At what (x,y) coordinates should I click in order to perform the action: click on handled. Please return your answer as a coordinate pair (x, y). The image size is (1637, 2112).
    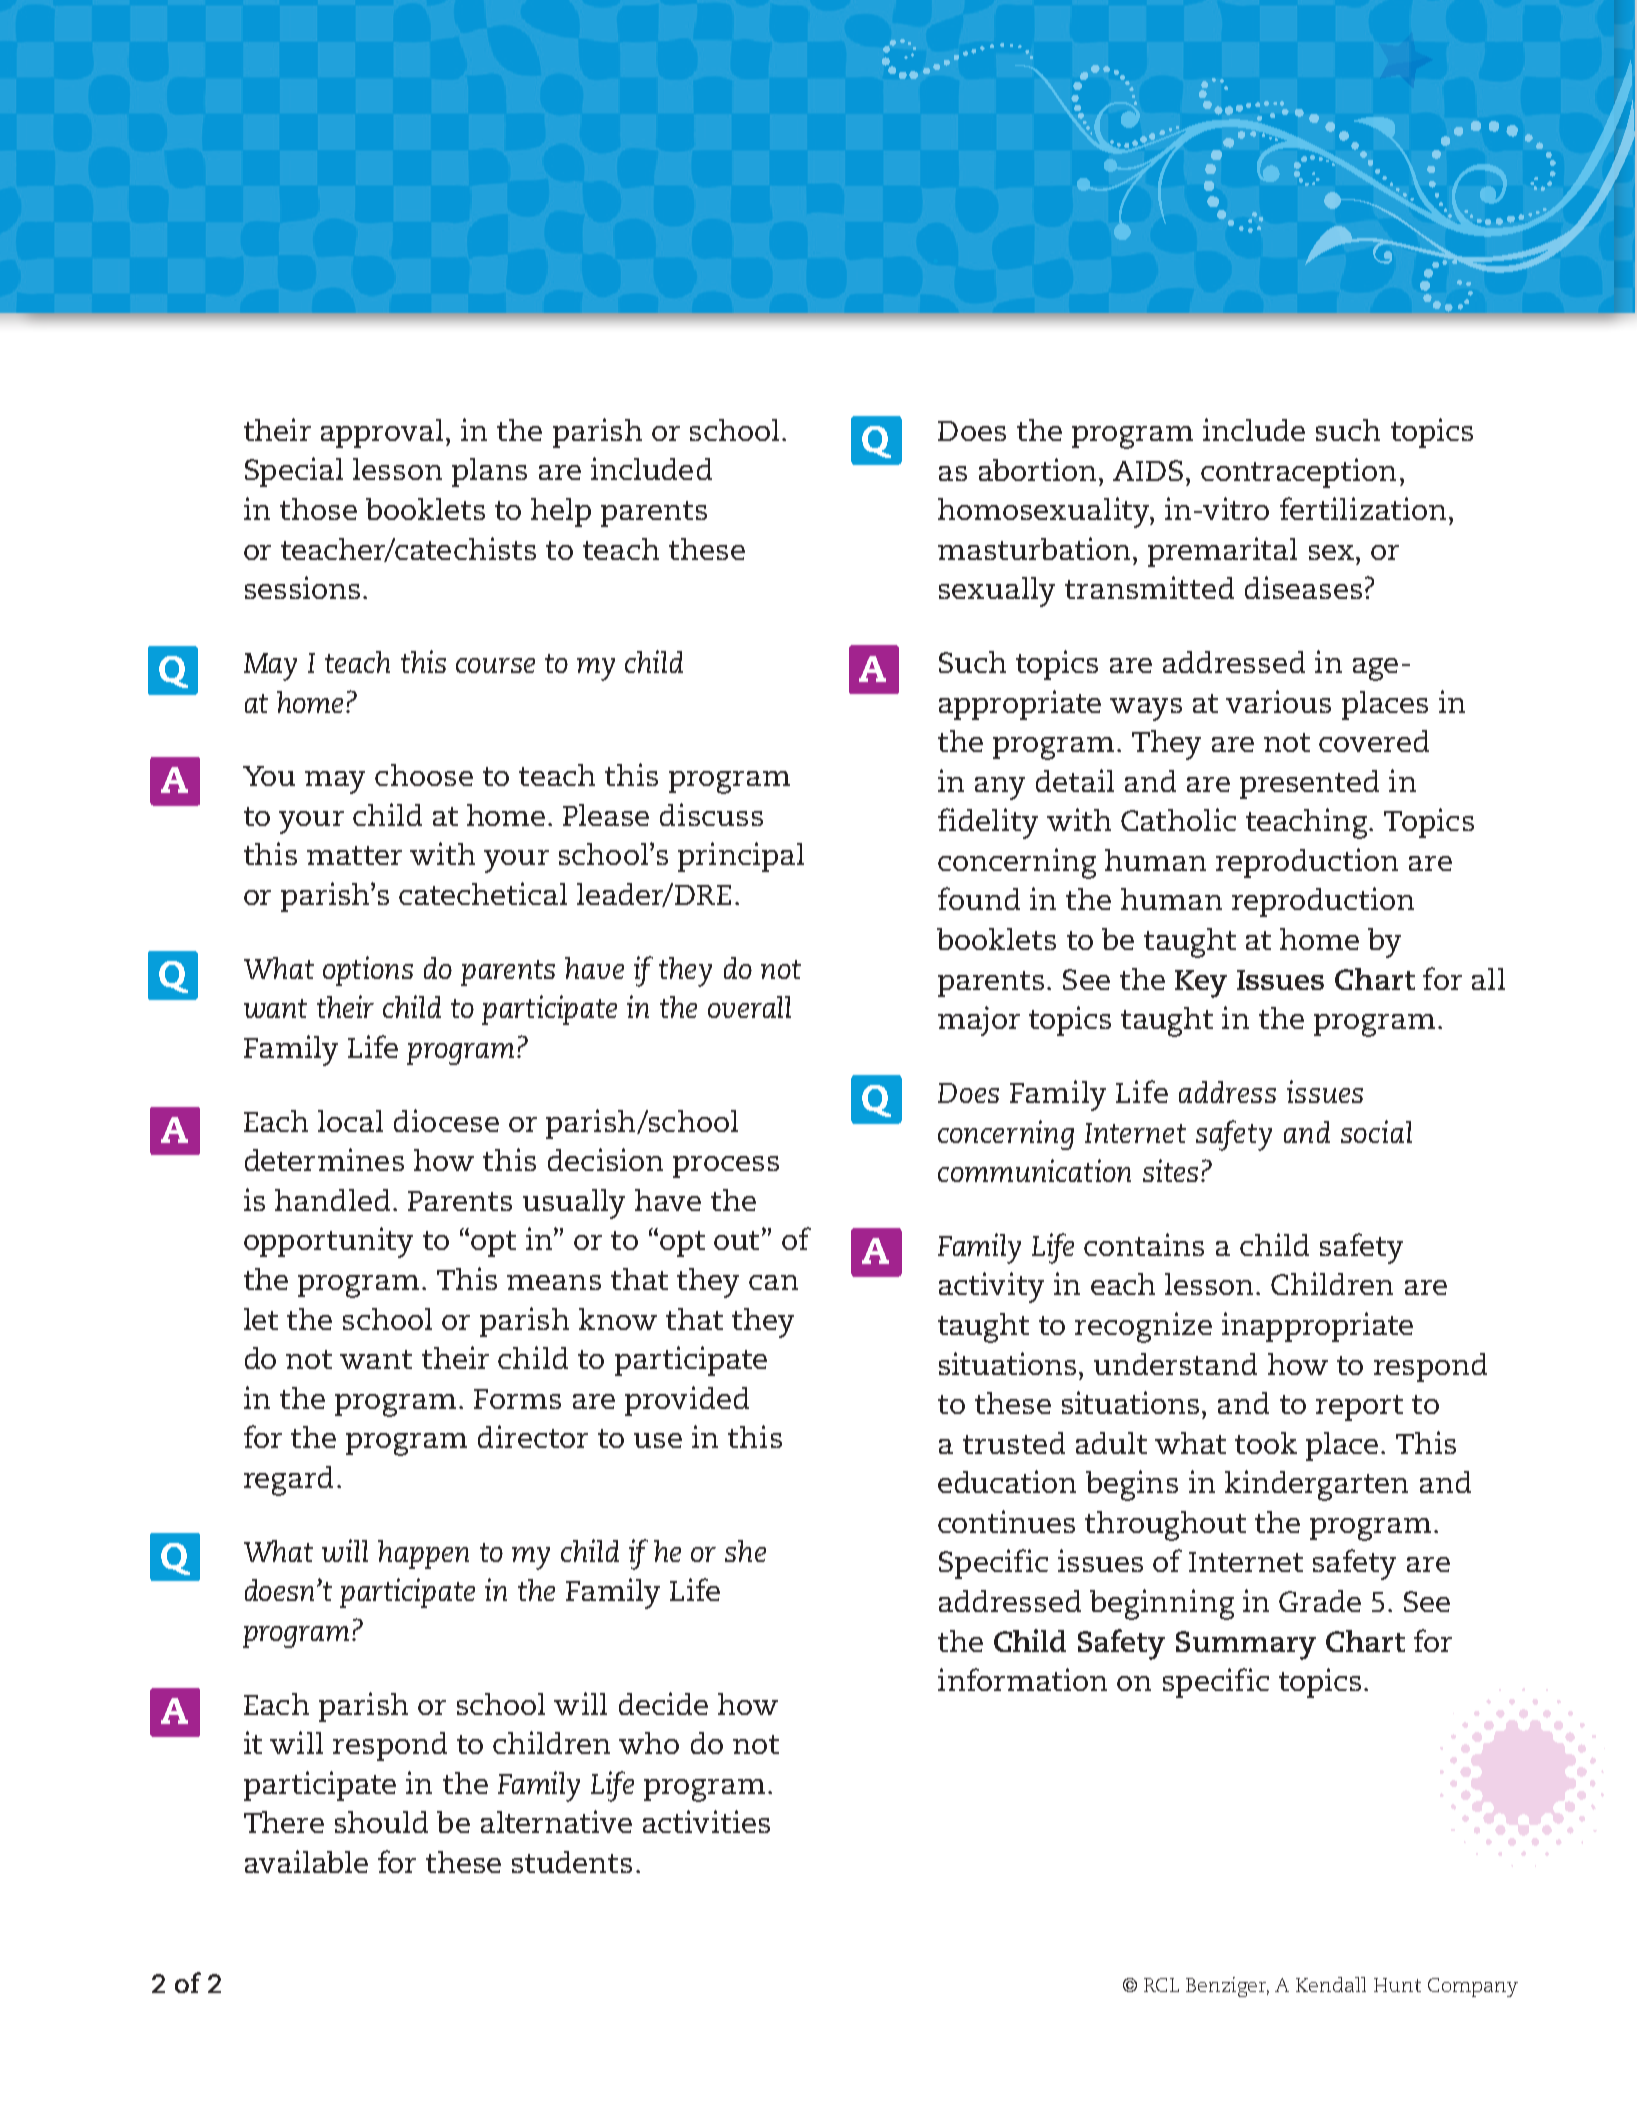
    Looking at the image, I should click on (332, 1200).
